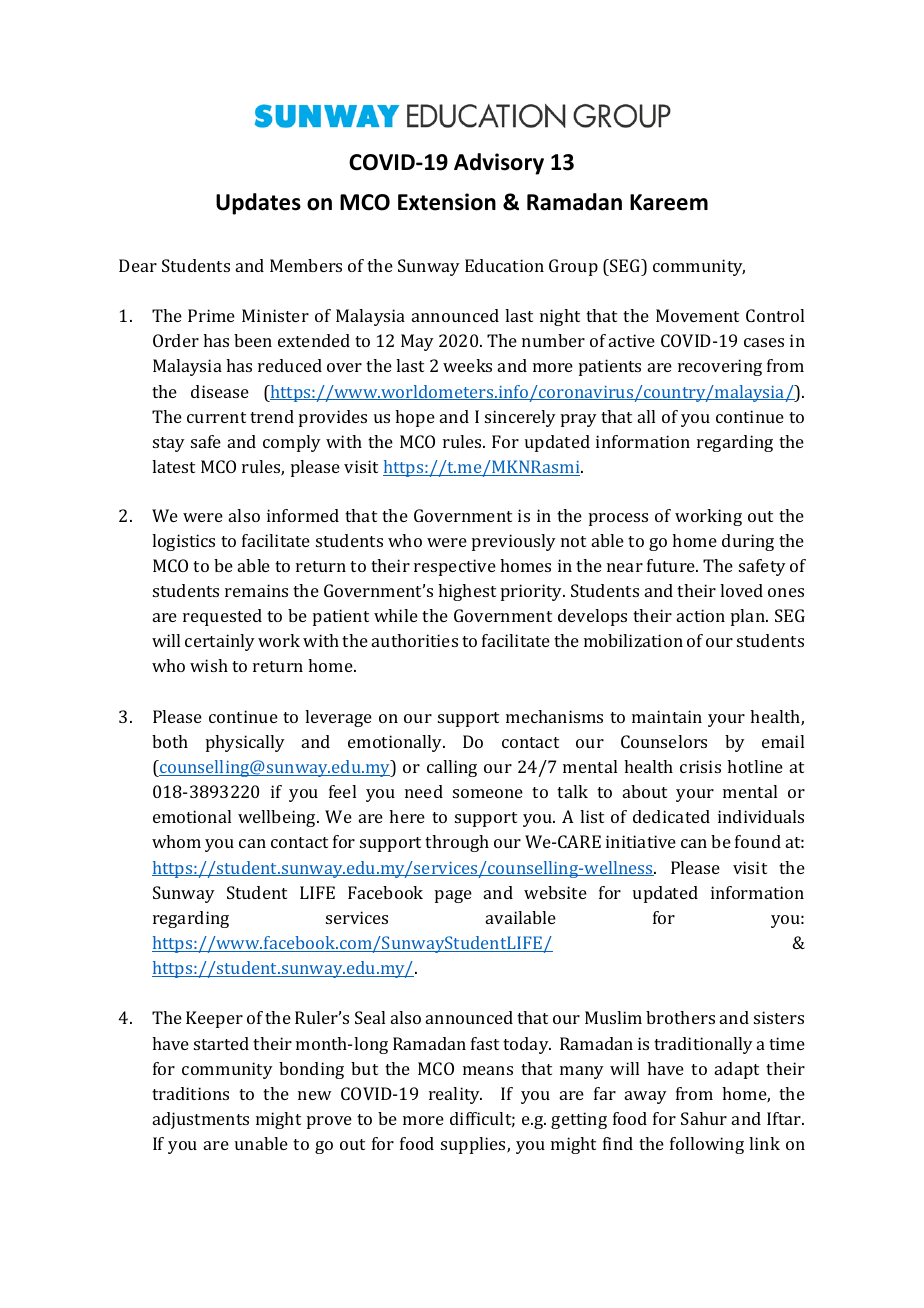 The height and width of the page is (1308, 924). What do you see at coordinates (258, 204) in the page?
I see `Updates` at bounding box center [258, 204].
